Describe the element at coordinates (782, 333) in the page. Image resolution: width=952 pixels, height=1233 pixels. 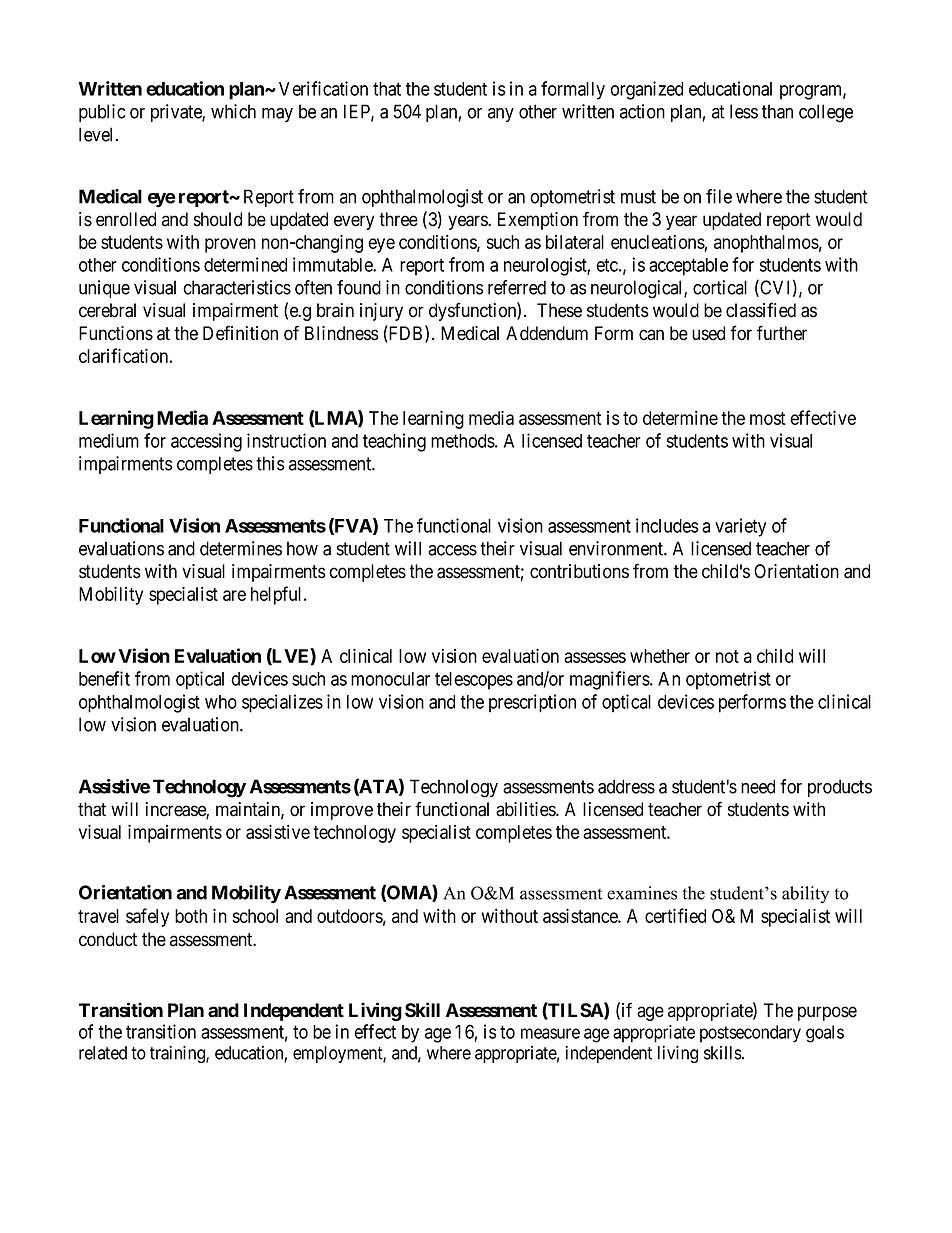
I see `further` at that location.
